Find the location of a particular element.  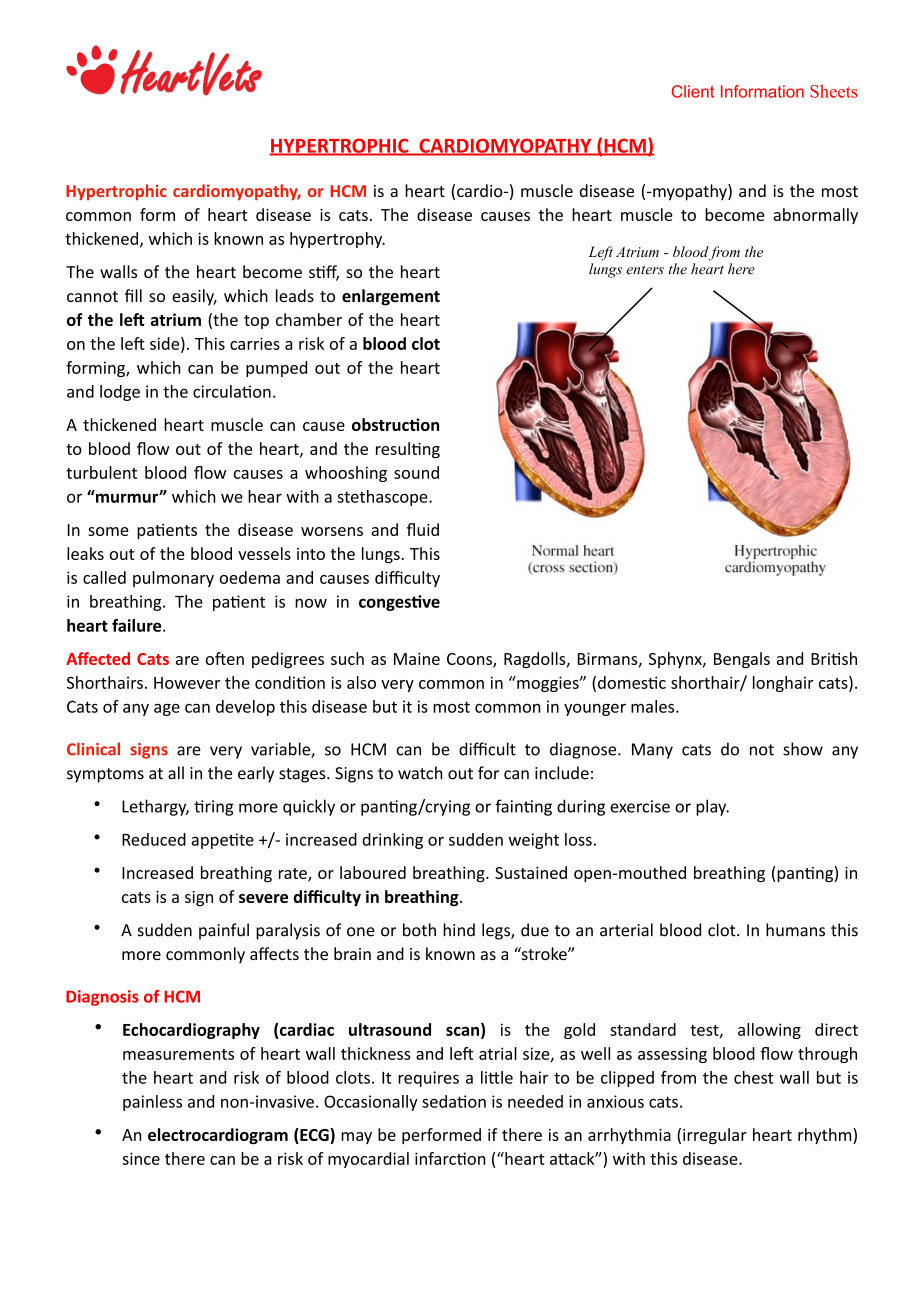

Lethargy is located at coordinates (155, 807).
